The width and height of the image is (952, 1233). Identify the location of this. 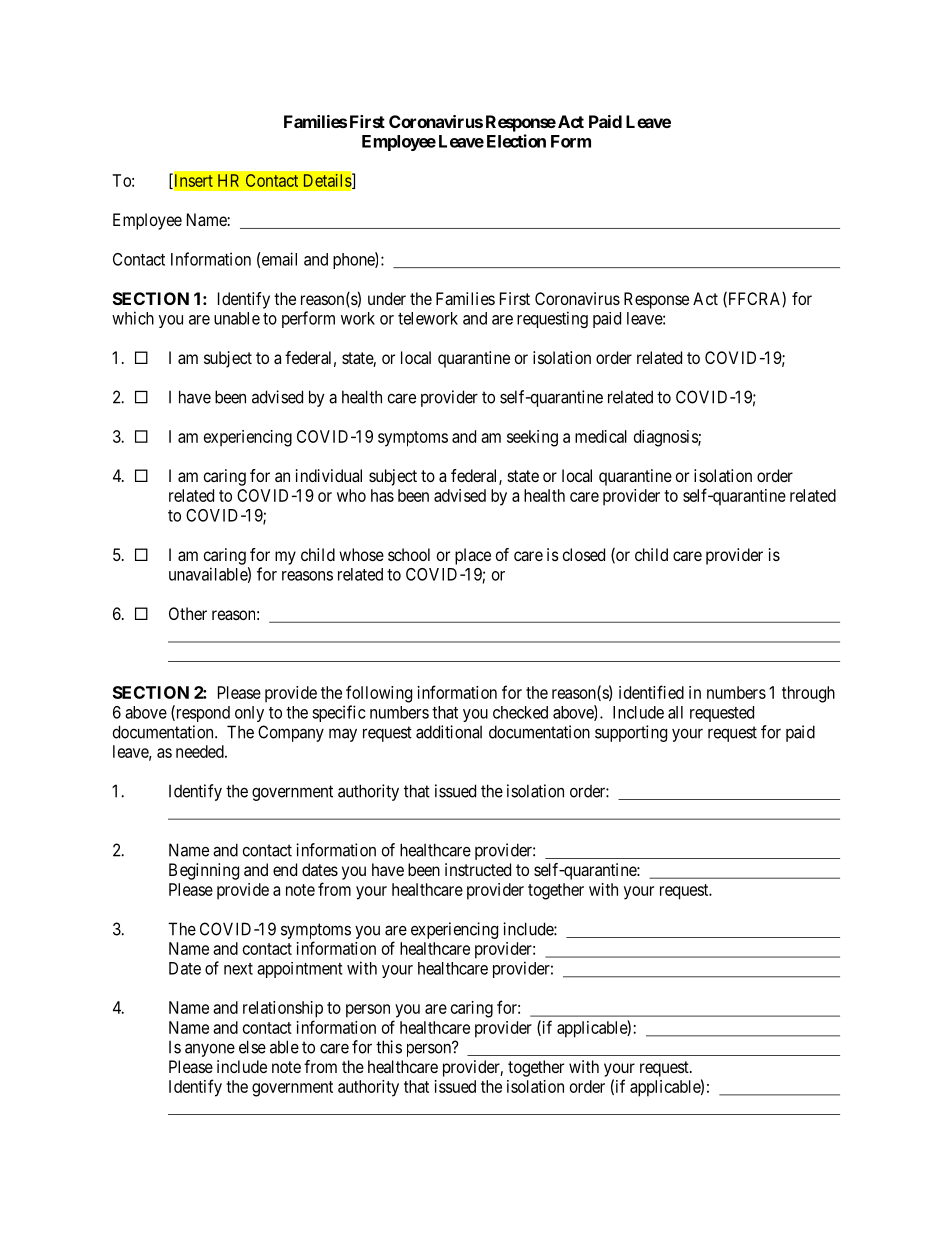
(389, 1047).
